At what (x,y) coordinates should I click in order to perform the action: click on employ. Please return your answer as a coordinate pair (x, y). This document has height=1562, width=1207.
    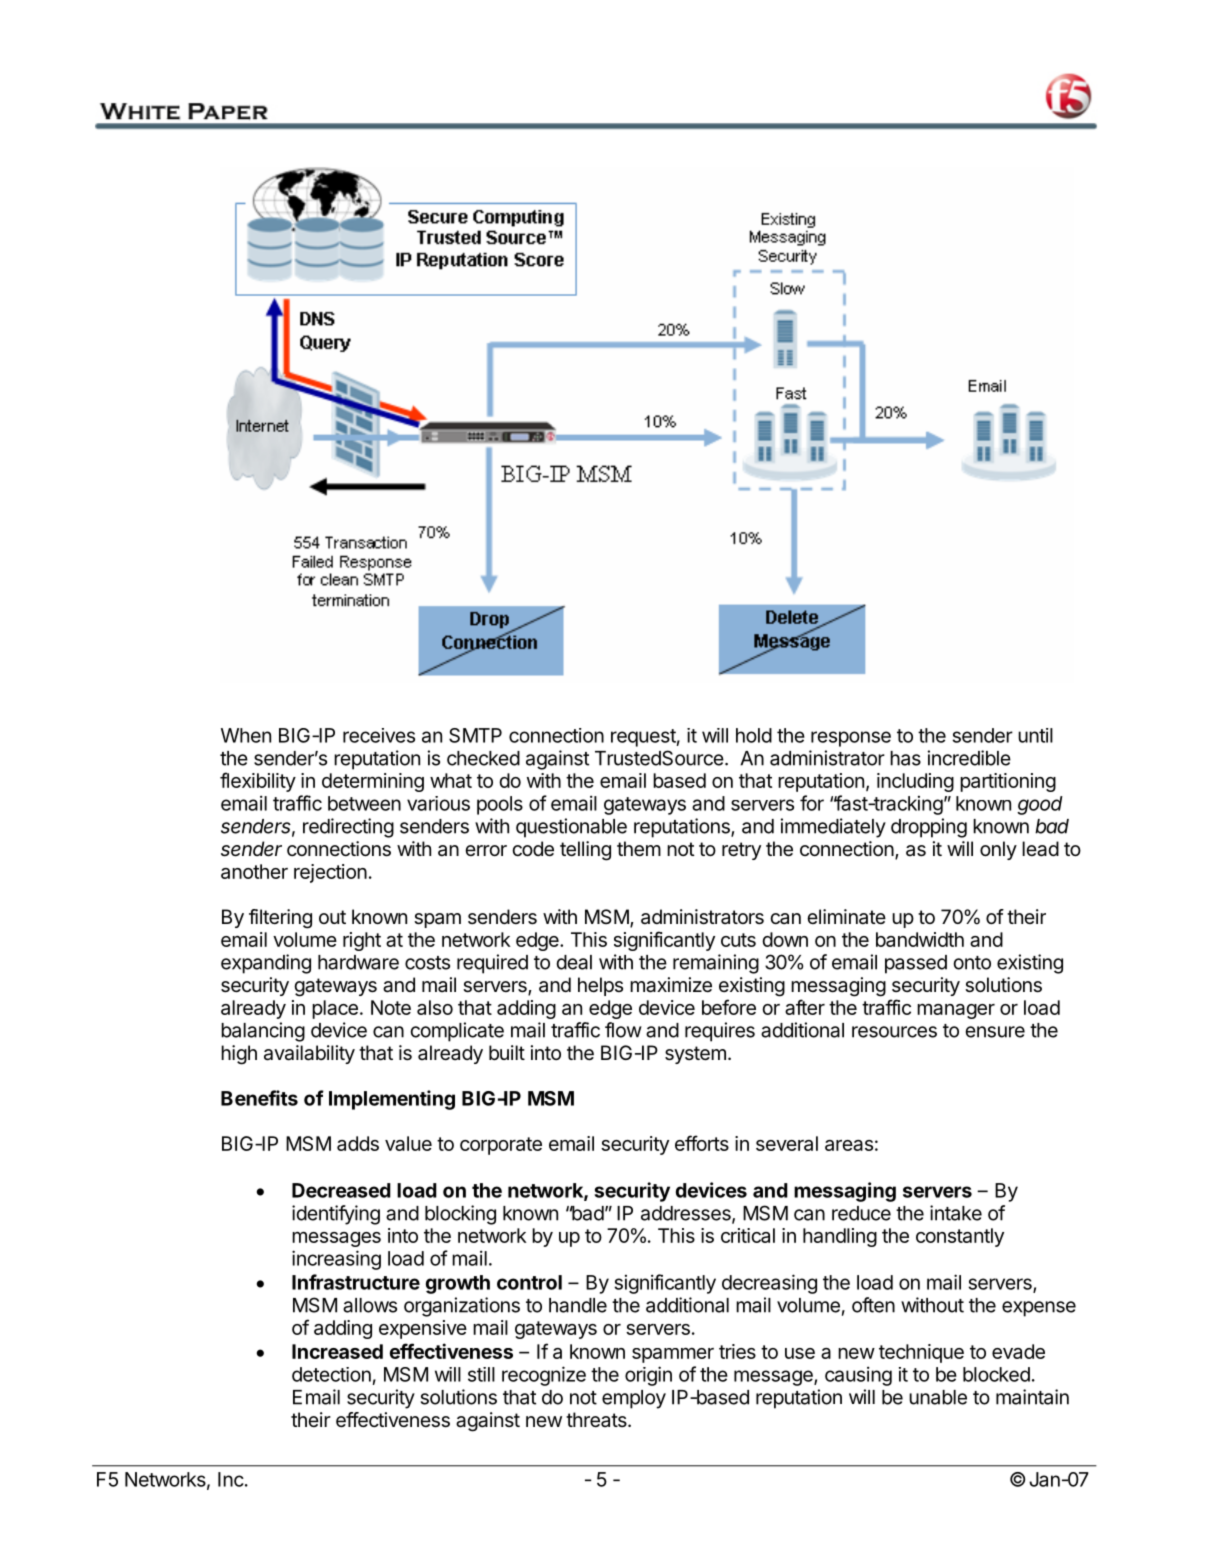
    Looking at the image, I should click on (634, 1399).
